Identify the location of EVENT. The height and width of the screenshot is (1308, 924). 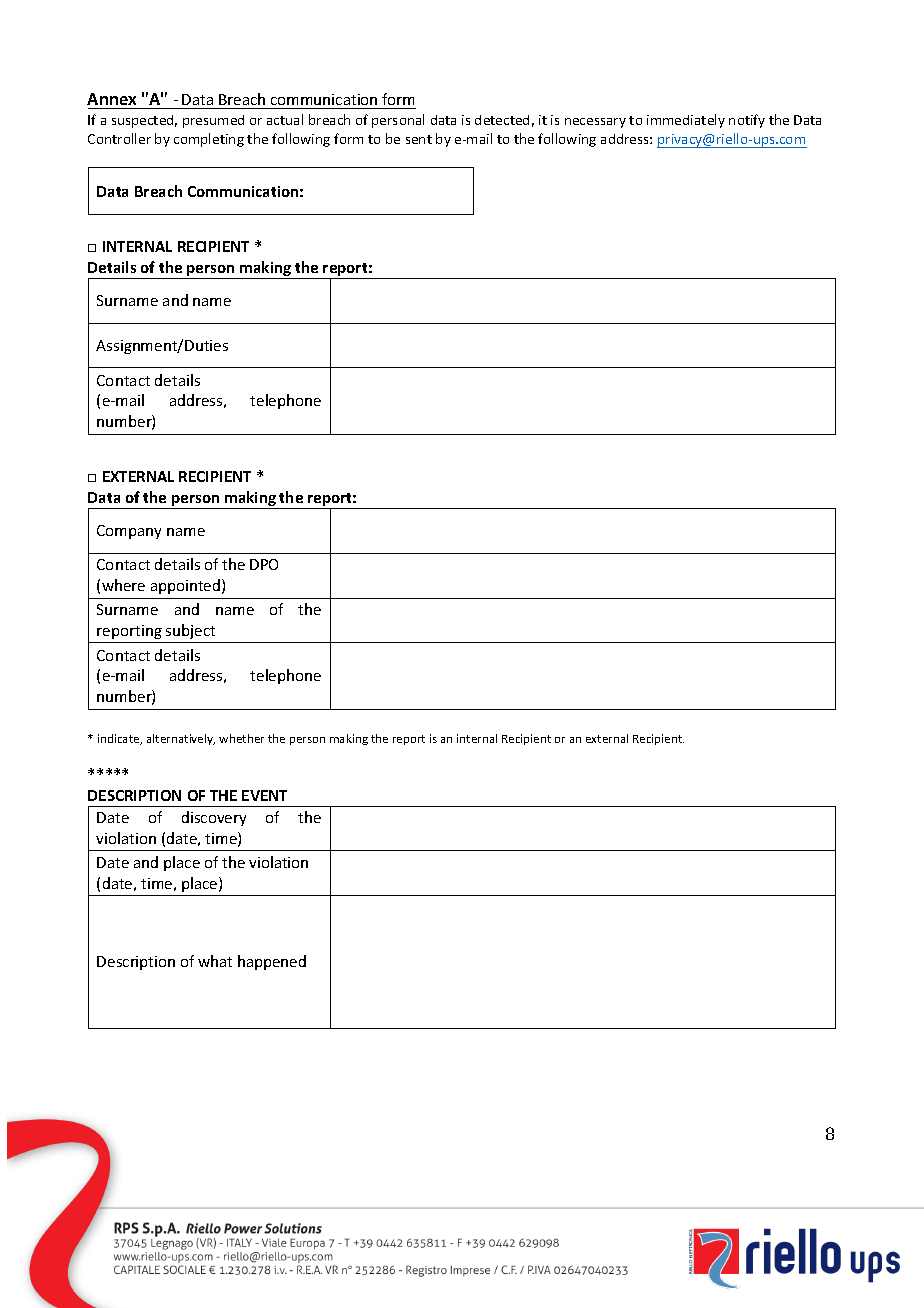
(264, 795).
